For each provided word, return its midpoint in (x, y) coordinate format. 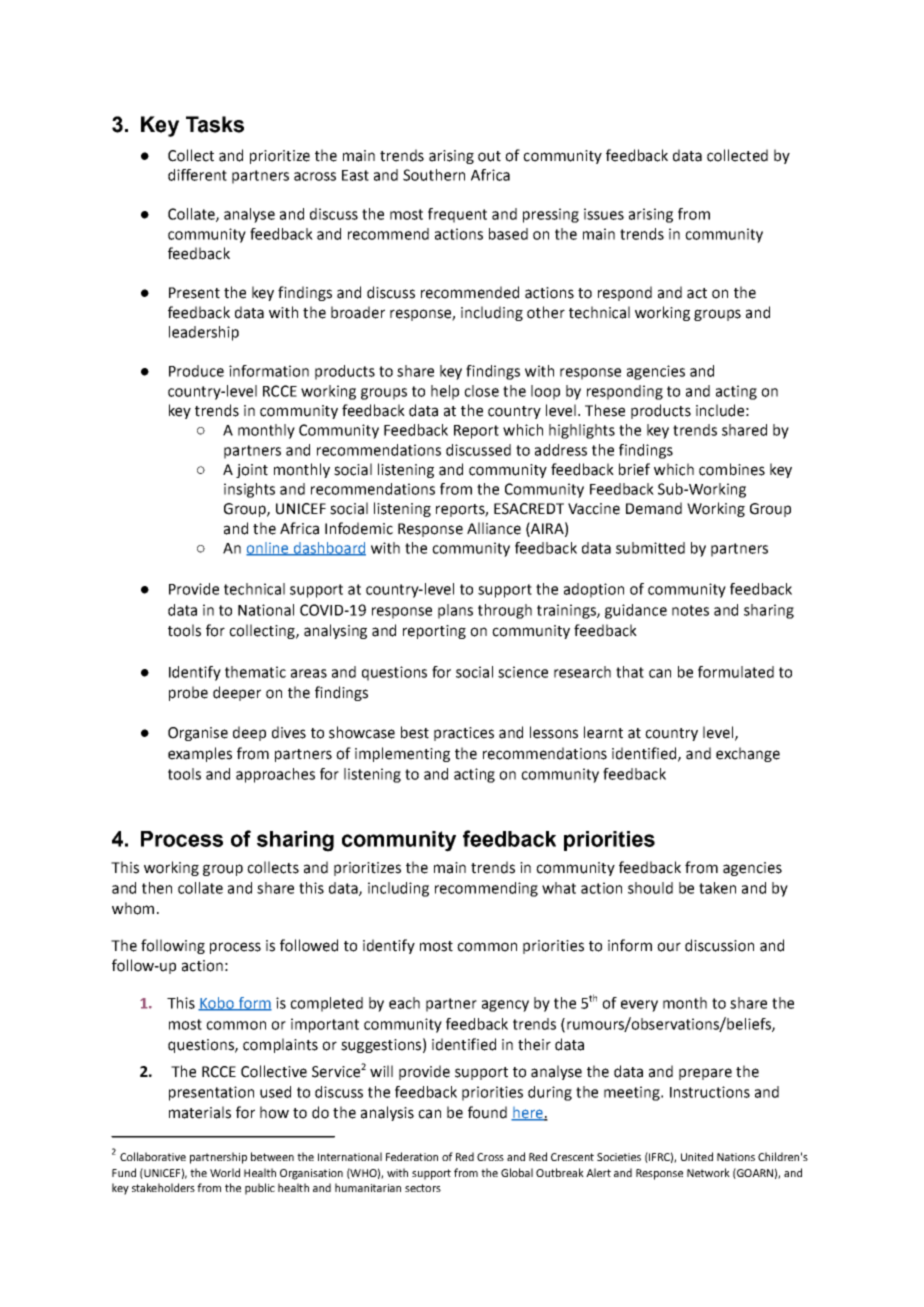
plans (455, 611)
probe (188, 693)
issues (604, 214)
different (197, 175)
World (225, 1172)
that (630, 672)
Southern (434, 175)
